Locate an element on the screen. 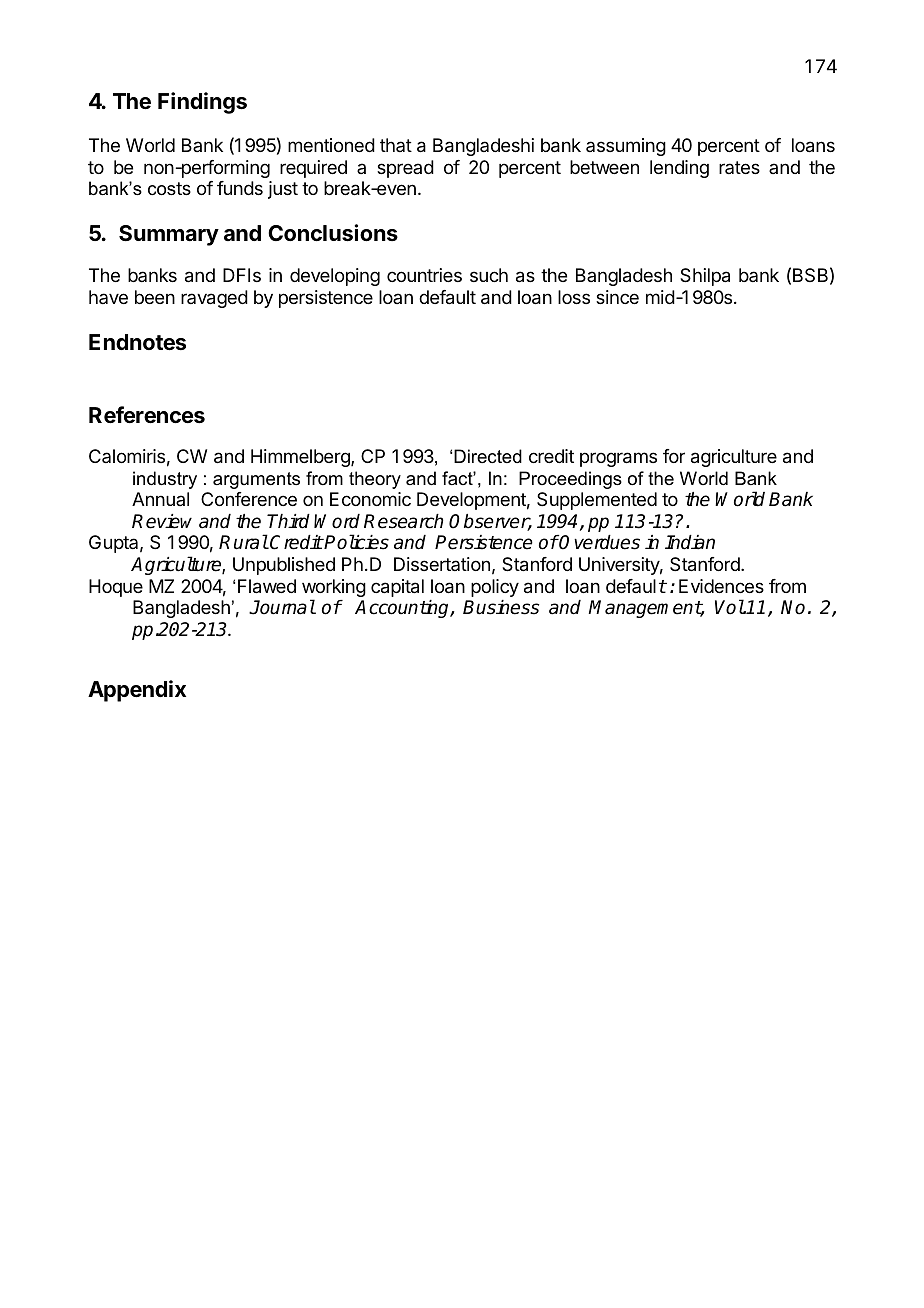 The image size is (924, 1308). Evidences is located at coordinates (721, 586).
